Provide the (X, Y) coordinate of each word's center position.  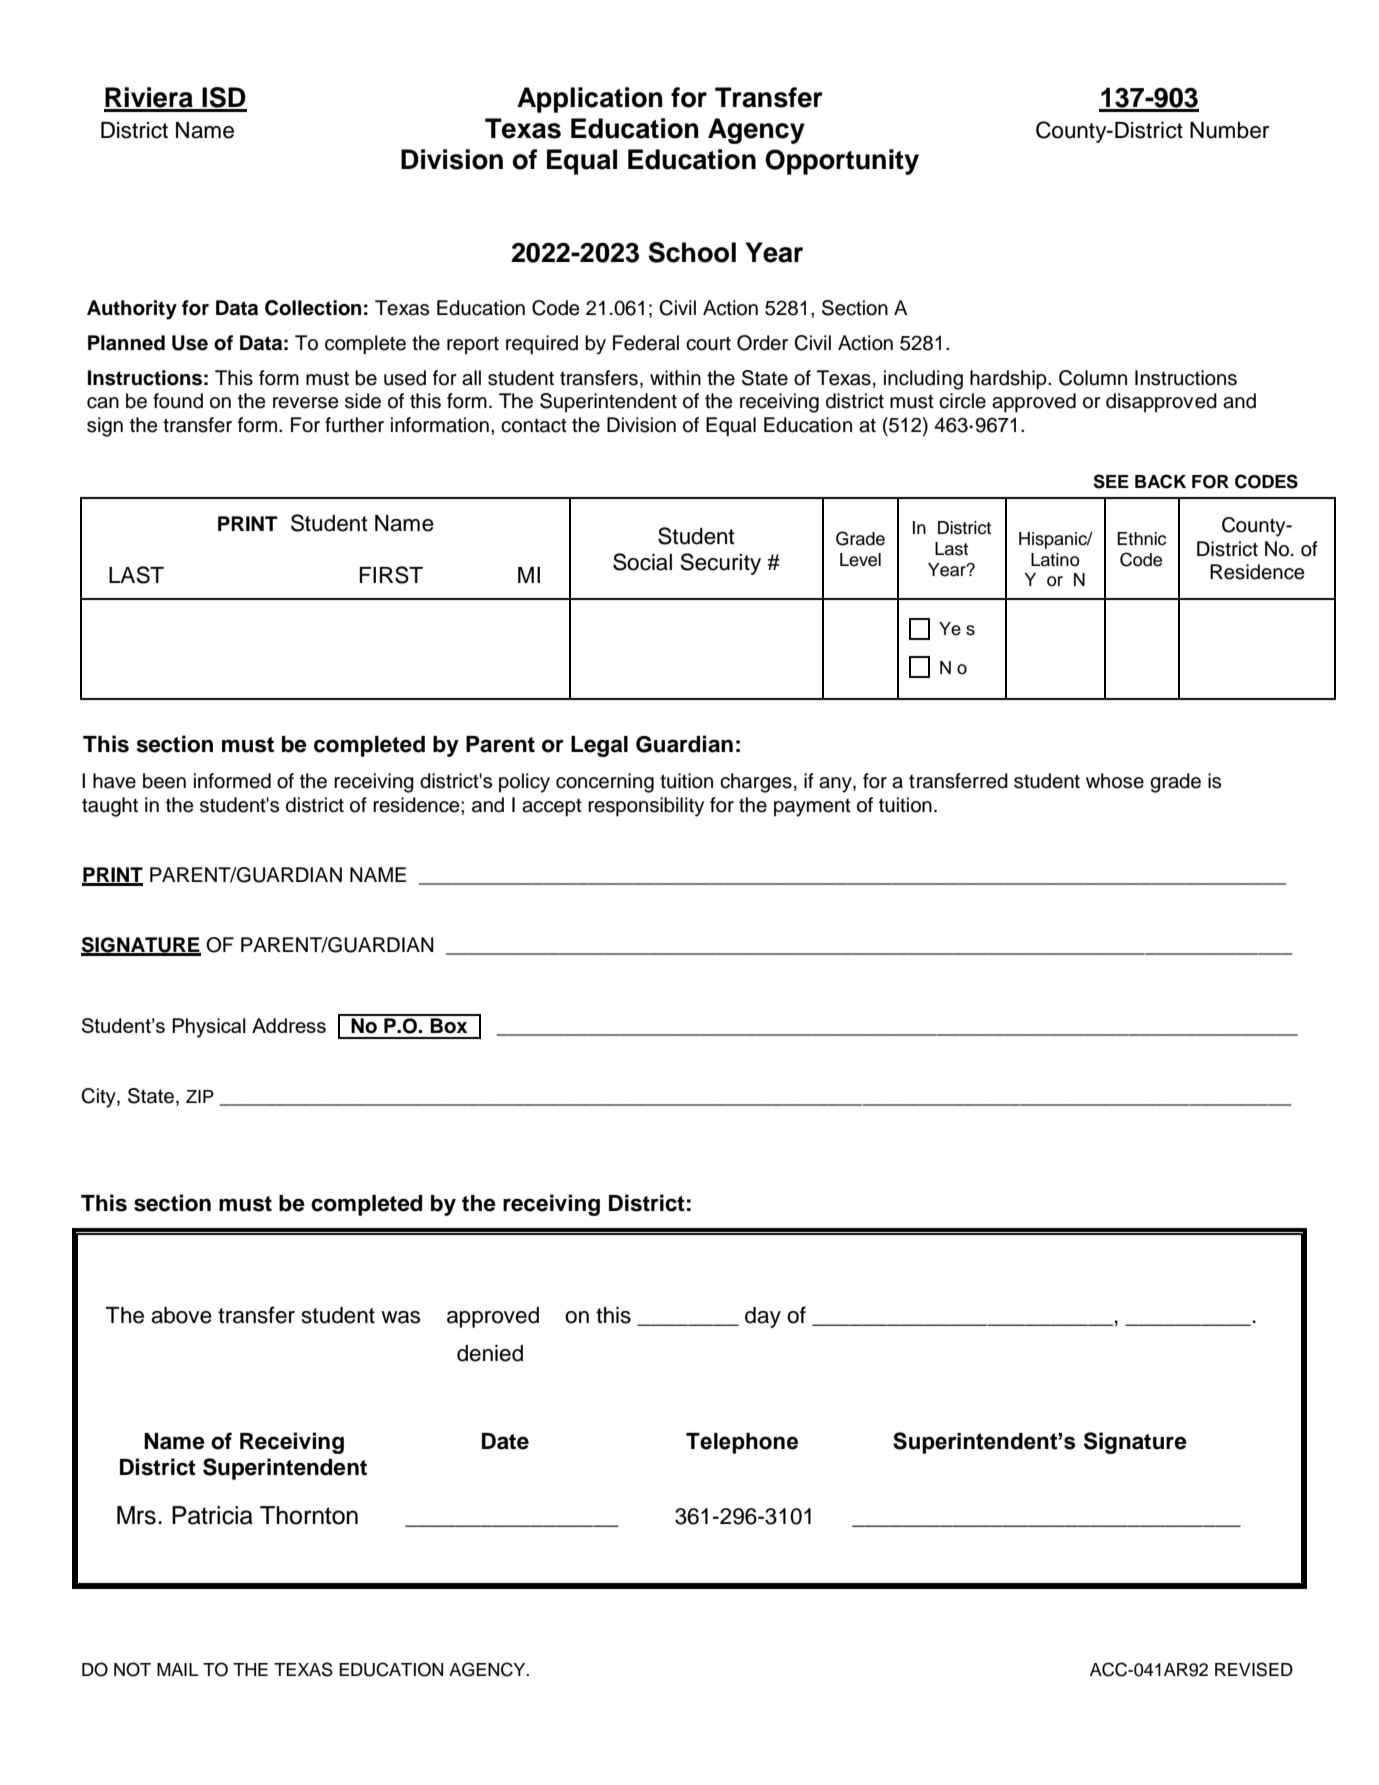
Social (642, 562)
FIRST (391, 575)
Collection (313, 308)
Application (590, 100)
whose (1115, 781)
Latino (1055, 560)
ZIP (200, 1096)
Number (1229, 130)
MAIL (177, 1669)
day (763, 1317)
